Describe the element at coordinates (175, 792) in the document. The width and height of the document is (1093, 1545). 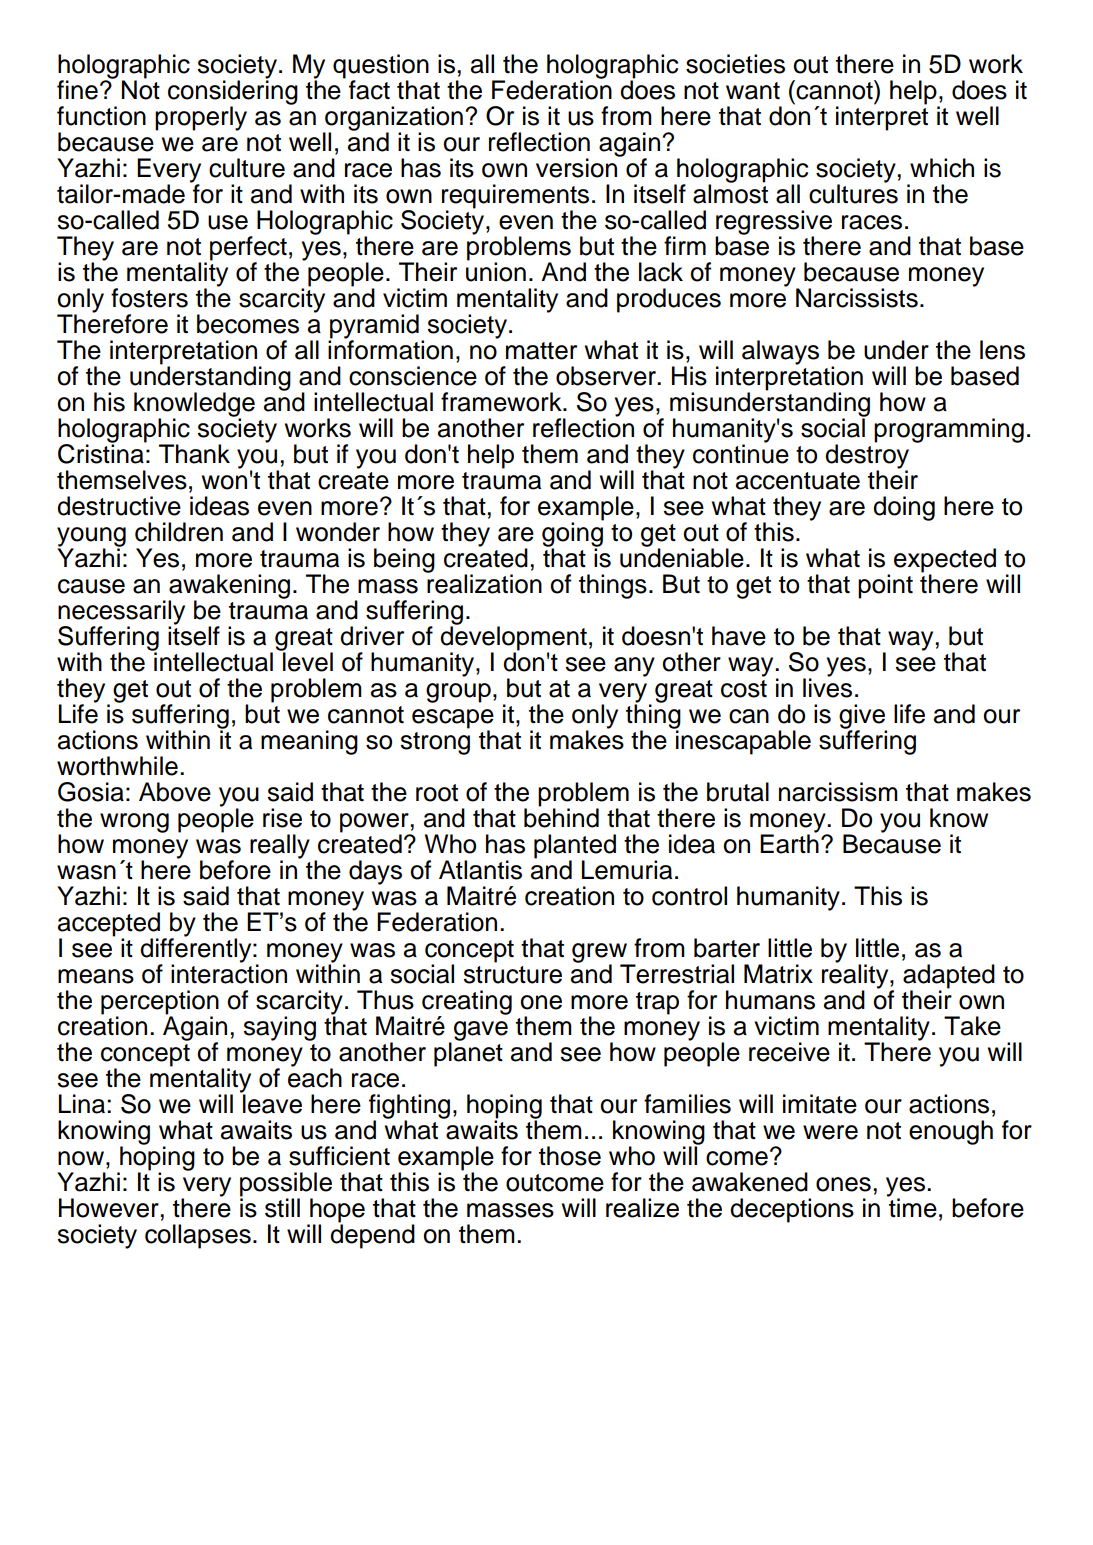
I see `Above` at that location.
